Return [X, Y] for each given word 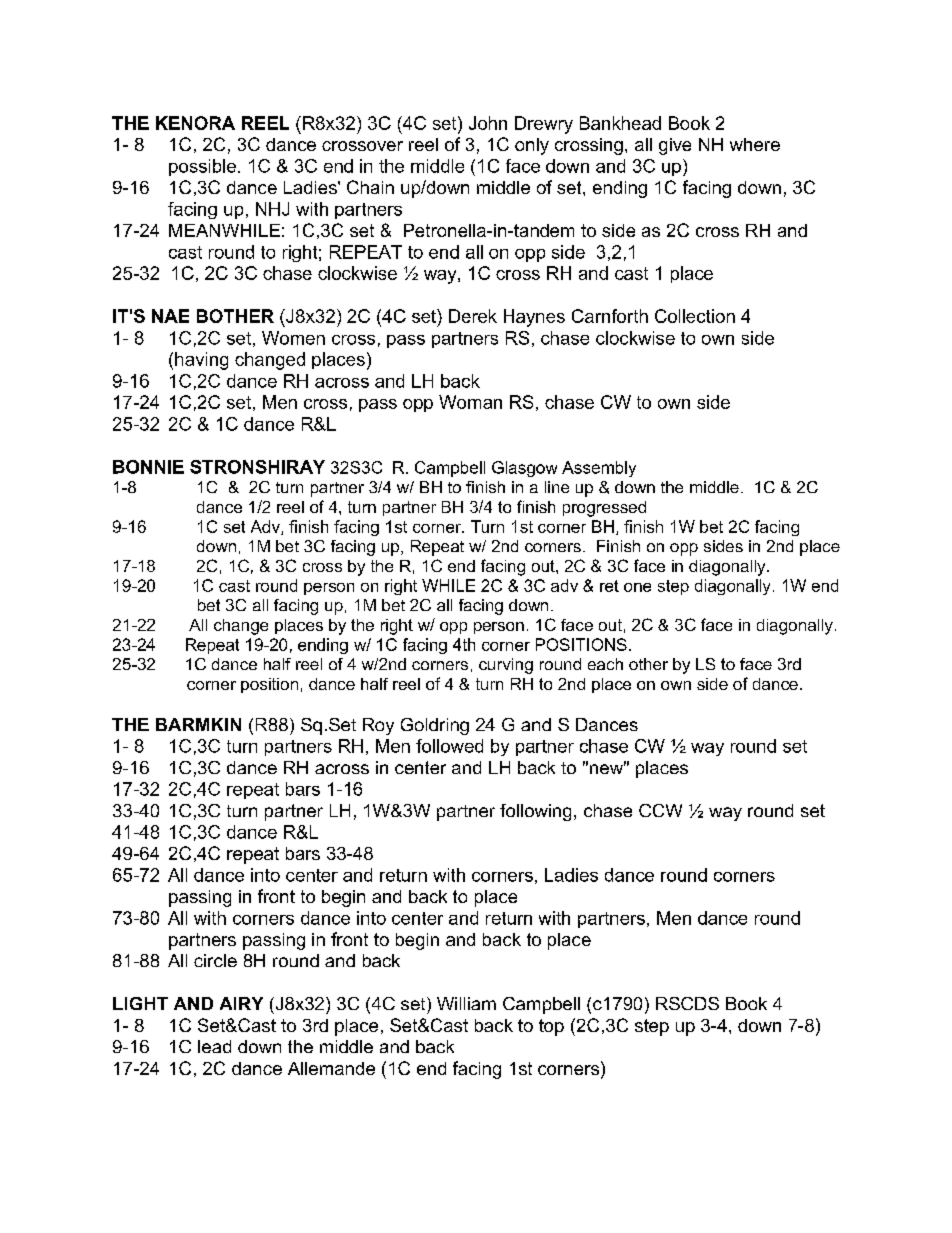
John [488, 123]
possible [202, 167]
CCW [660, 810]
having [201, 361]
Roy [378, 726]
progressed [604, 509]
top [551, 1027]
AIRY [241, 1003]
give [675, 146]
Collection [695, 316]
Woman [470, 402]
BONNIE [148, 467]
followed [449, 746]
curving [506, 666]
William [466, 1003]
